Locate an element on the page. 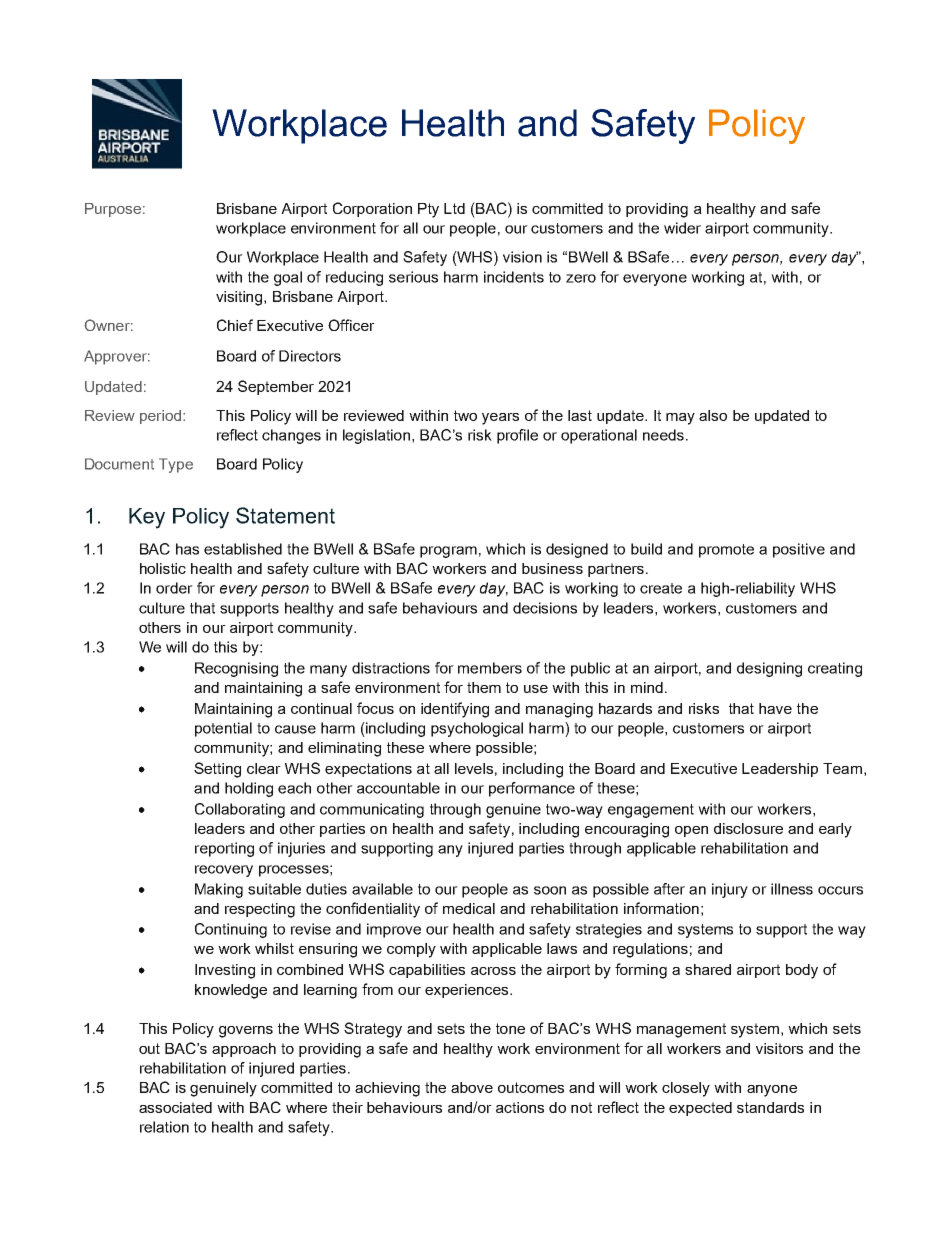 The height and width of the page is (1233, 952). Ltd is located at coordinates (454, 208).
